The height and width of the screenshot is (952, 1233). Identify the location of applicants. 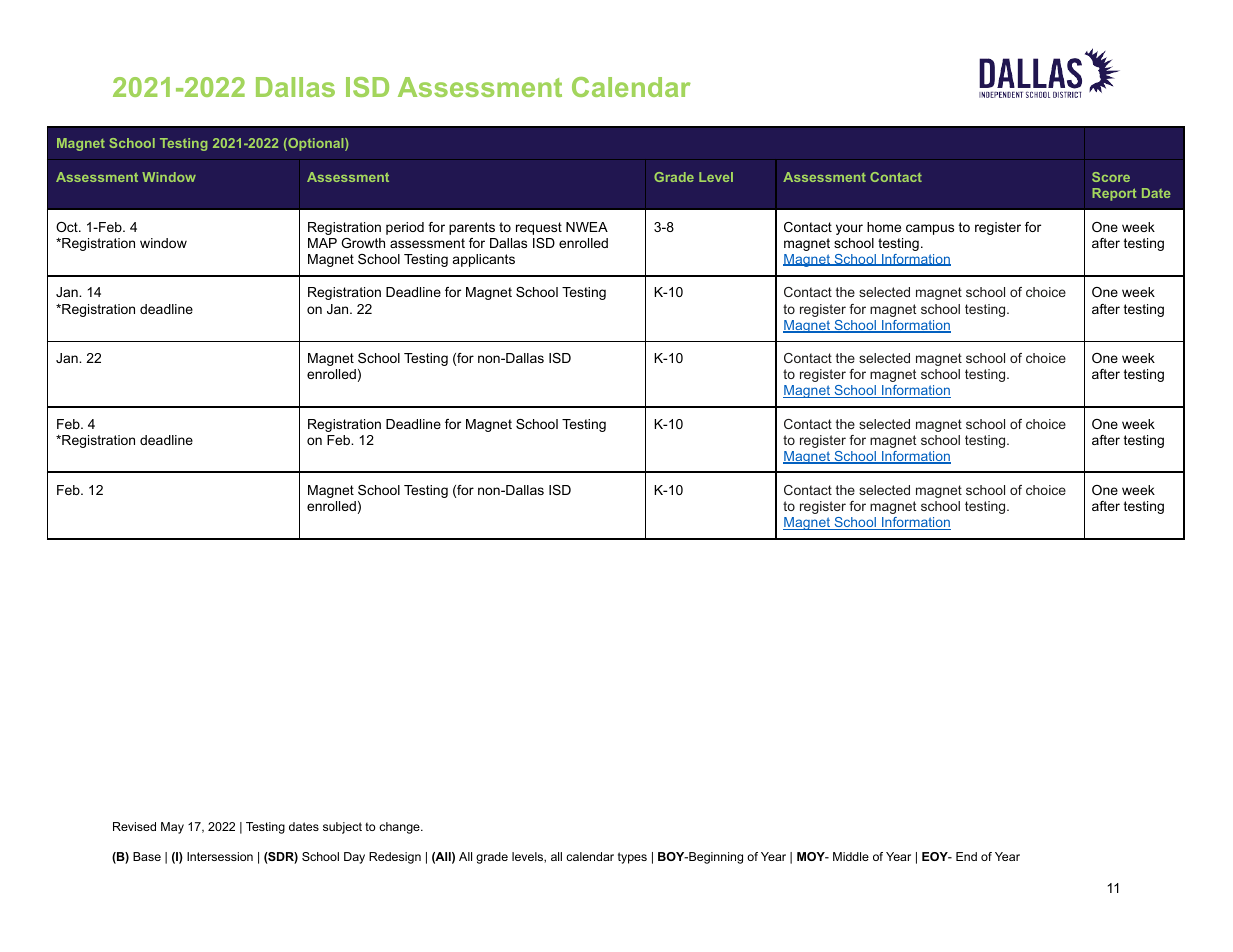
(484, 260).
